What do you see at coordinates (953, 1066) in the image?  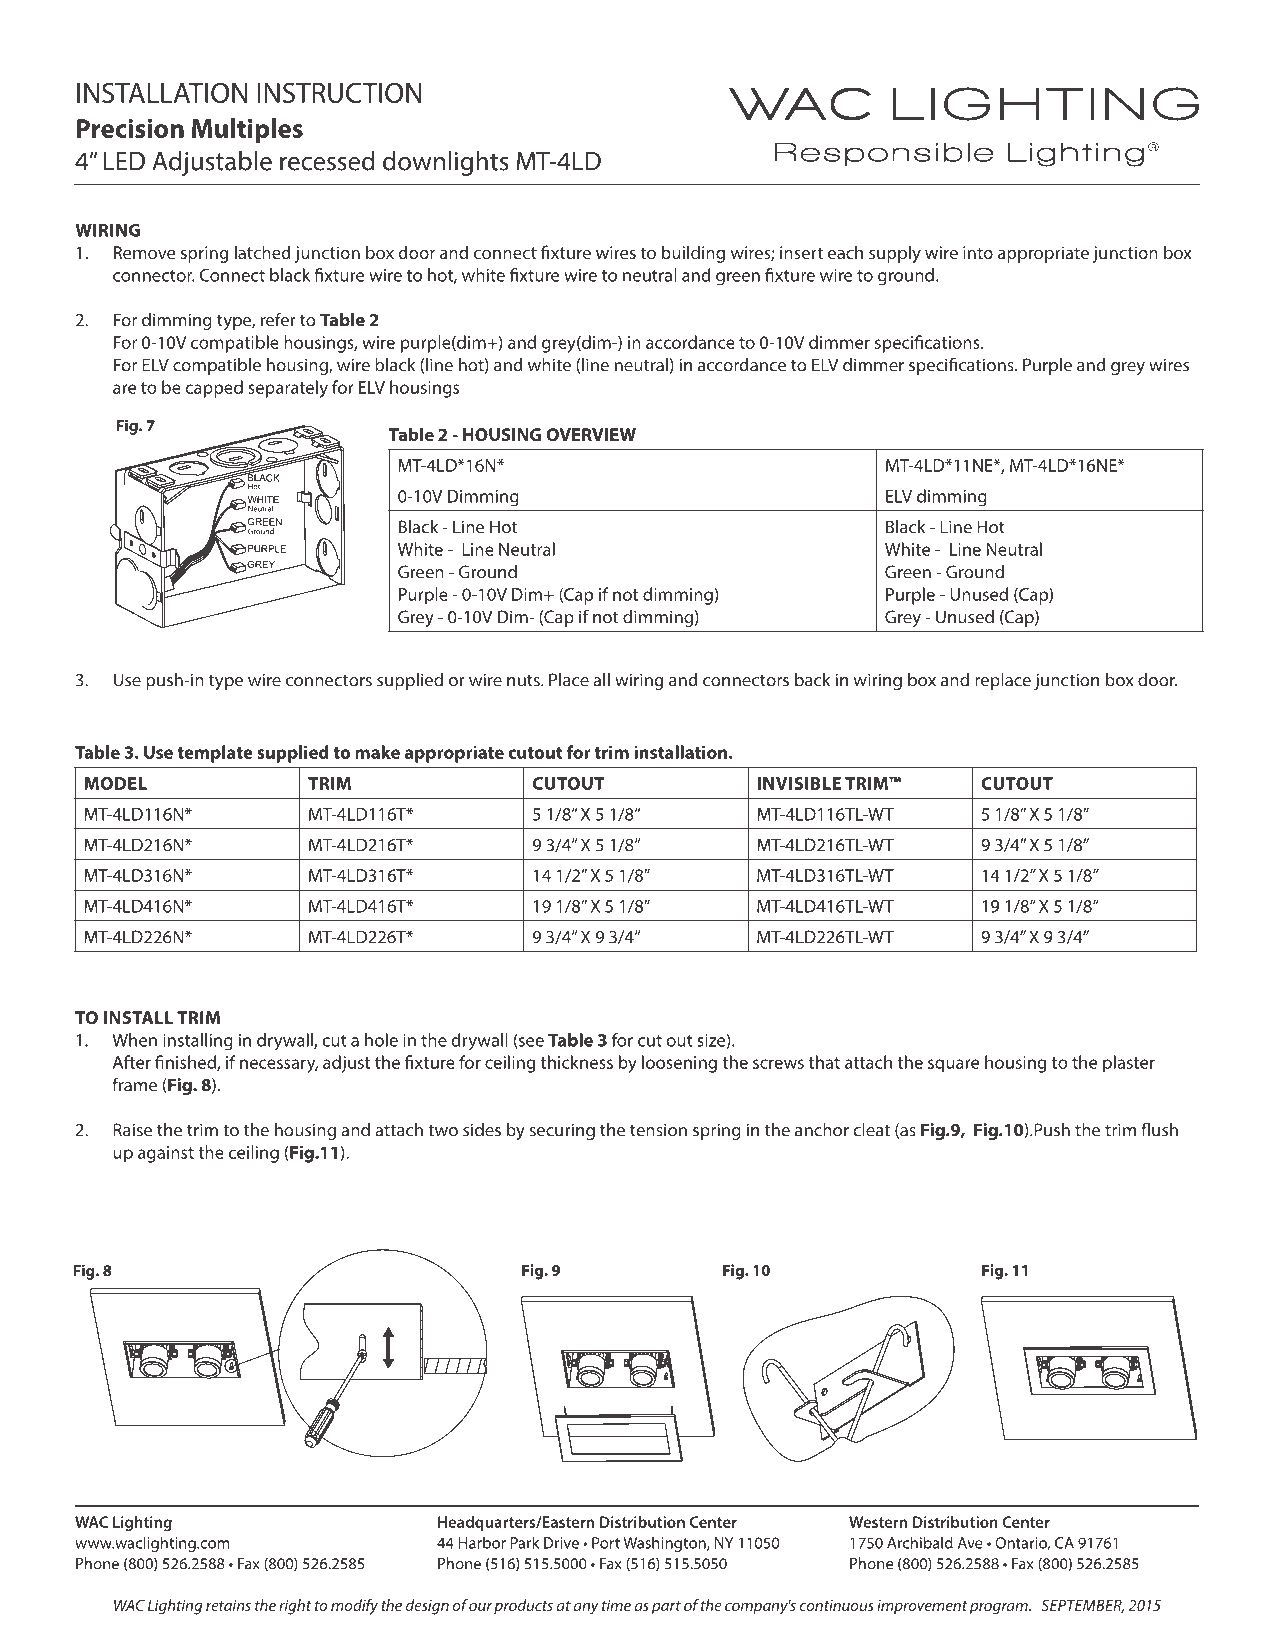 I see `square` at bounding box center [953, 1066].
